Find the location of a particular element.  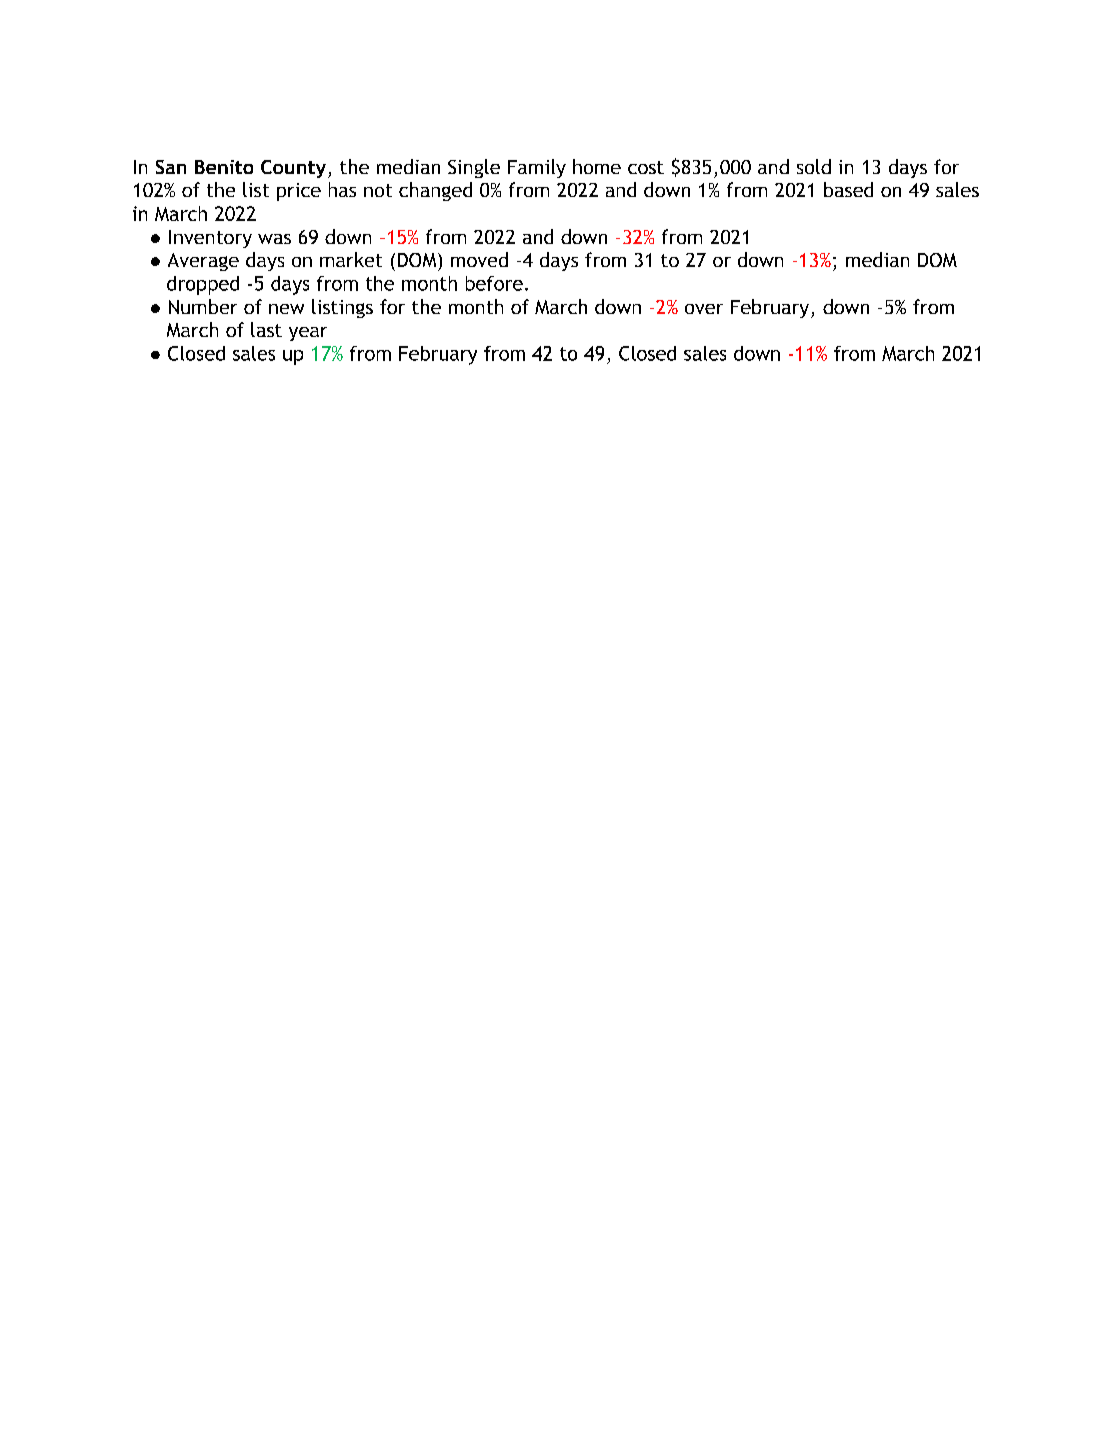

sold is located at coordinates (814, 166).
